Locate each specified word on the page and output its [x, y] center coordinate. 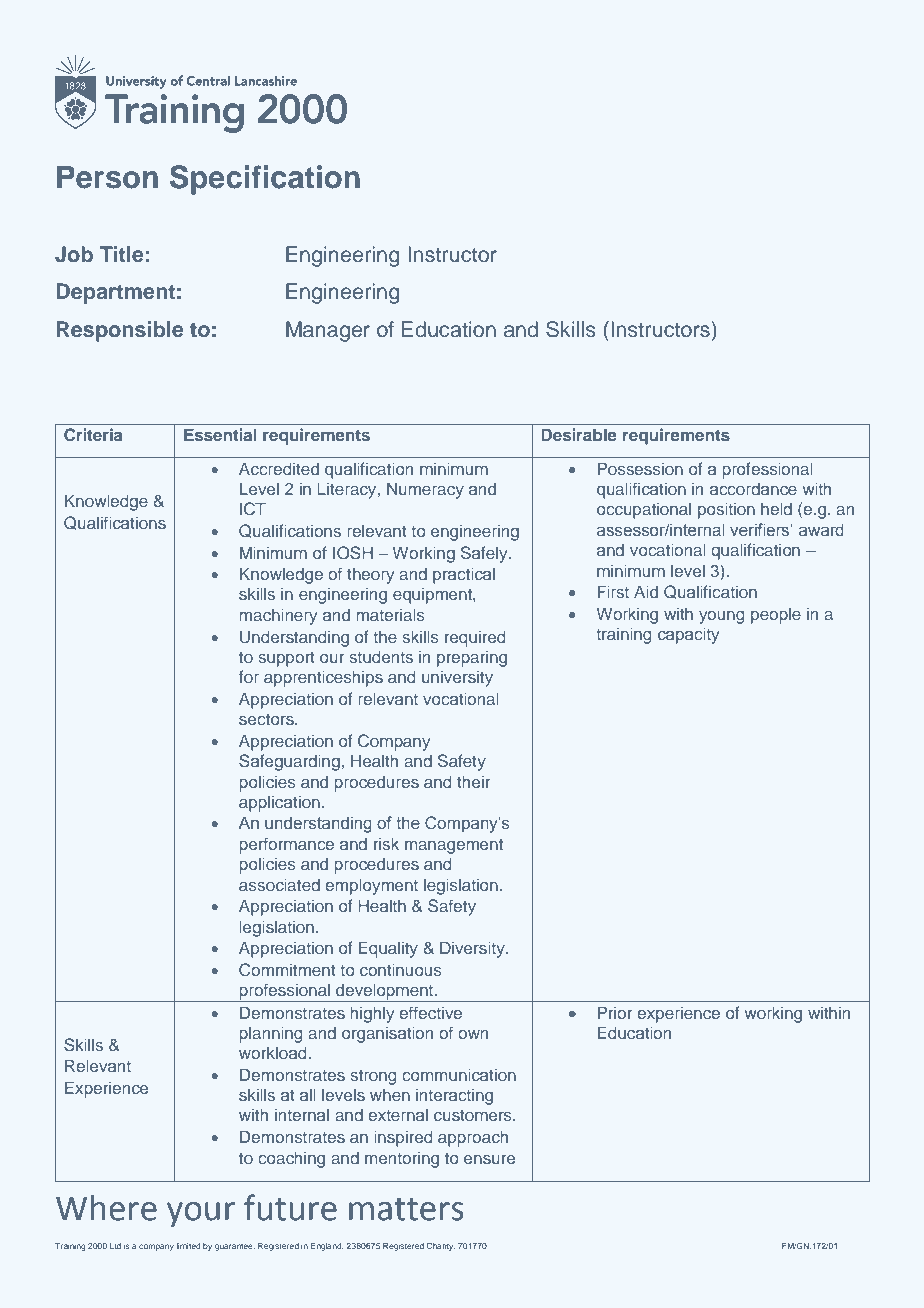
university [457, 679]
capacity [688, 635]
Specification [265, 180]
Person [107, 177]
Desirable [579, 434]
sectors [267, 719]
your [201, 1214]
